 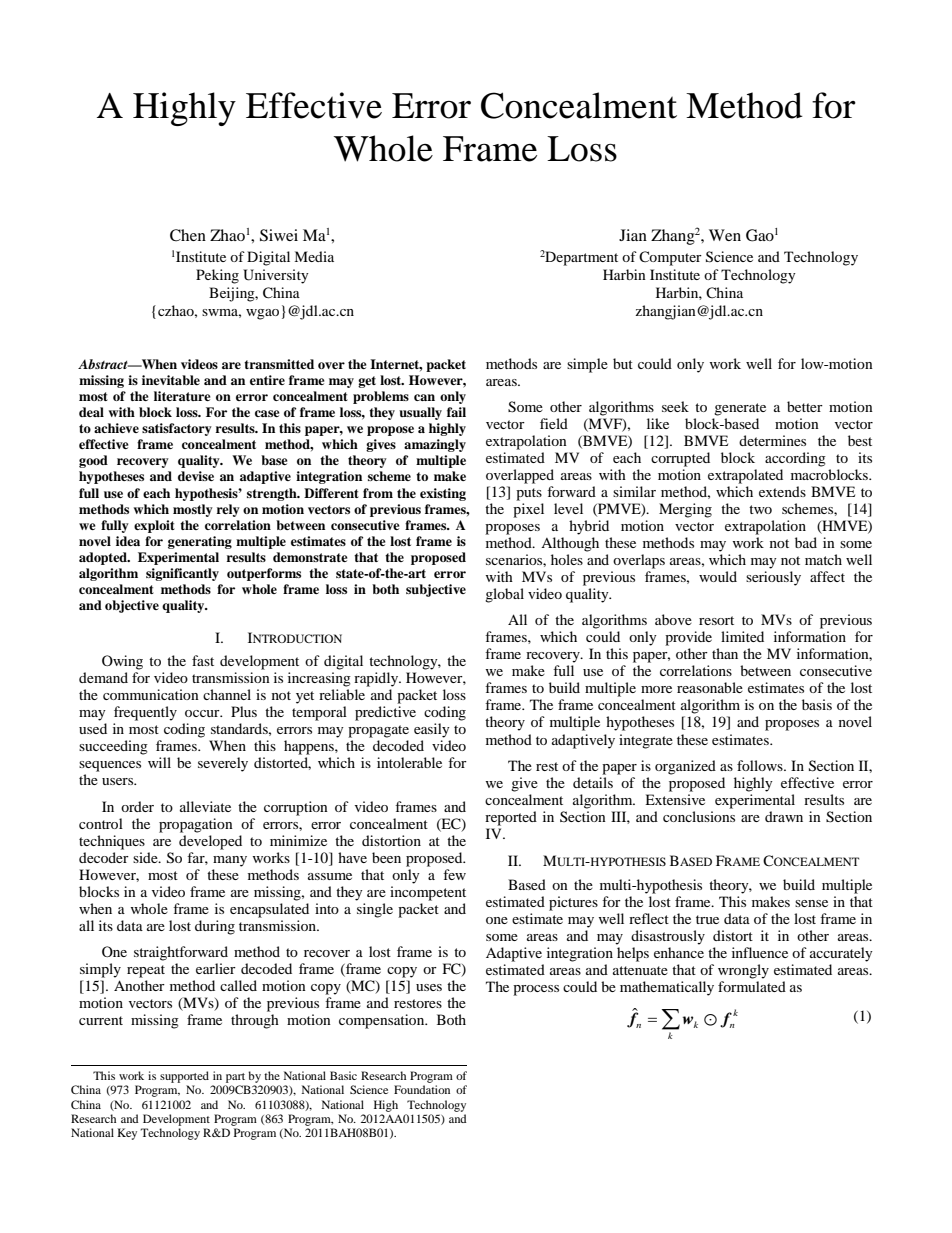 What do you see at coordinates (314, 256) in the screenshot?
I see `Media` at bounding box center [314, 256].
